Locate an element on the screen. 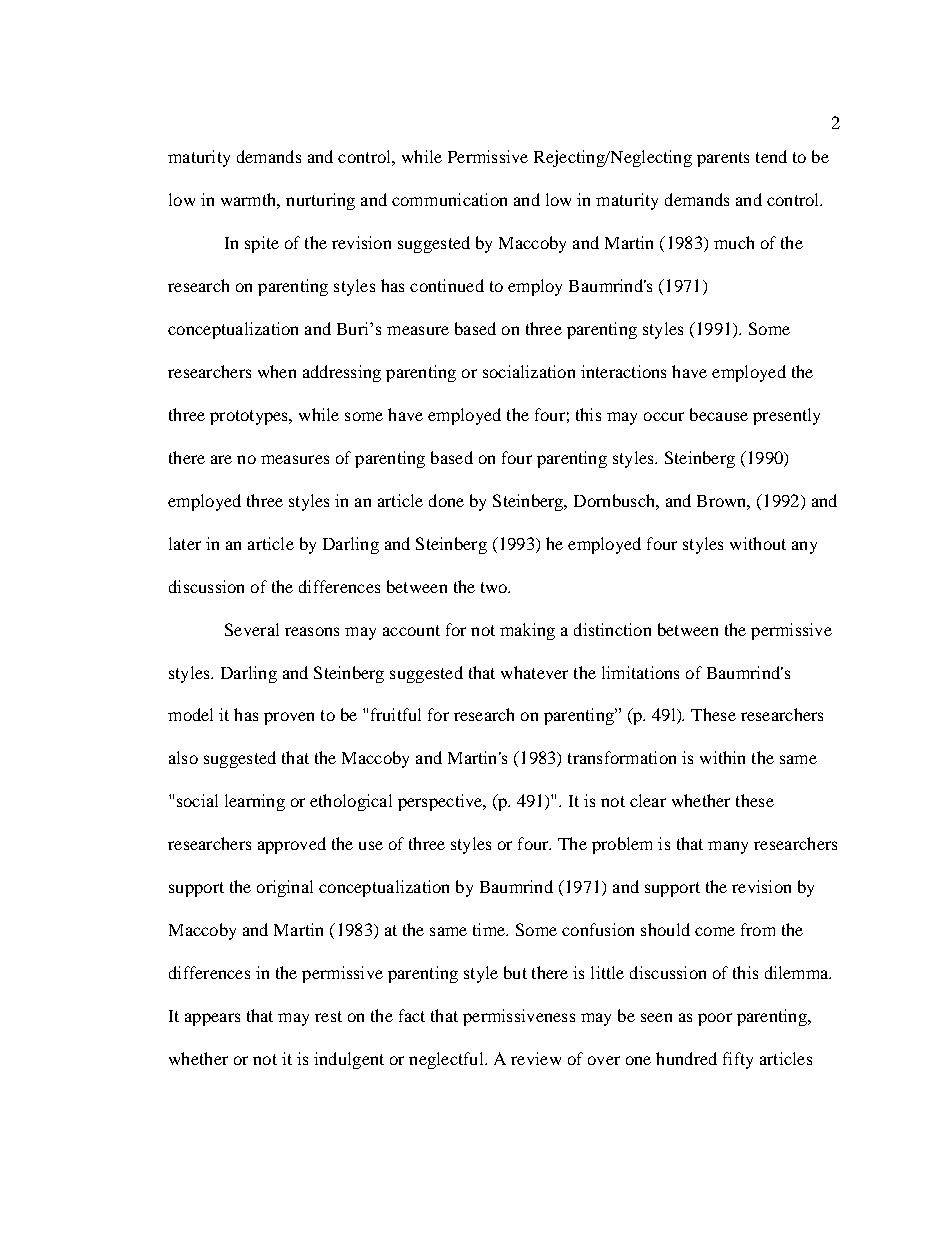 The width and height of the screenshot is (952, 1233). parents is located at coordinates (723, 159).
